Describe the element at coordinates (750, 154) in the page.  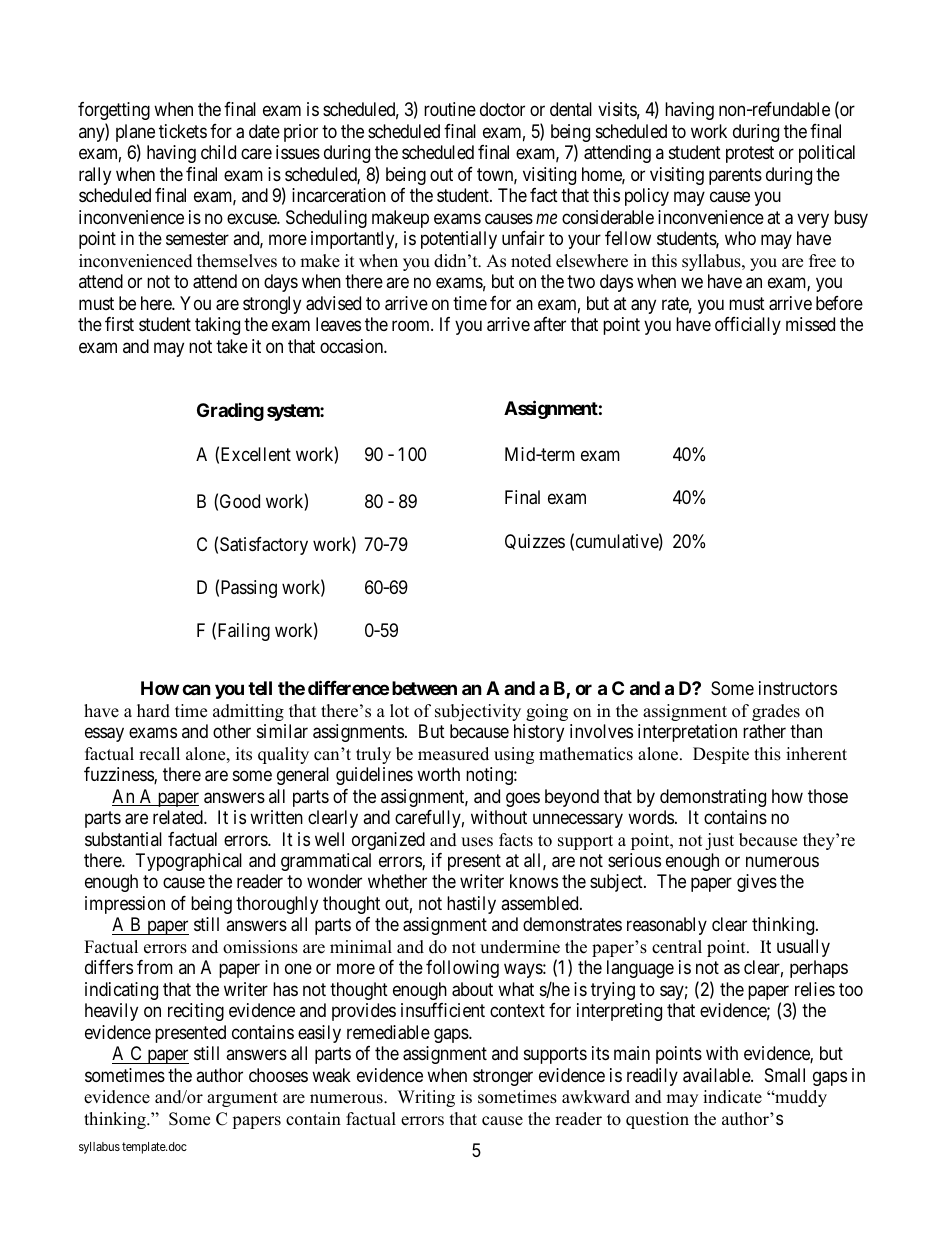
I see `protest` at that location.
